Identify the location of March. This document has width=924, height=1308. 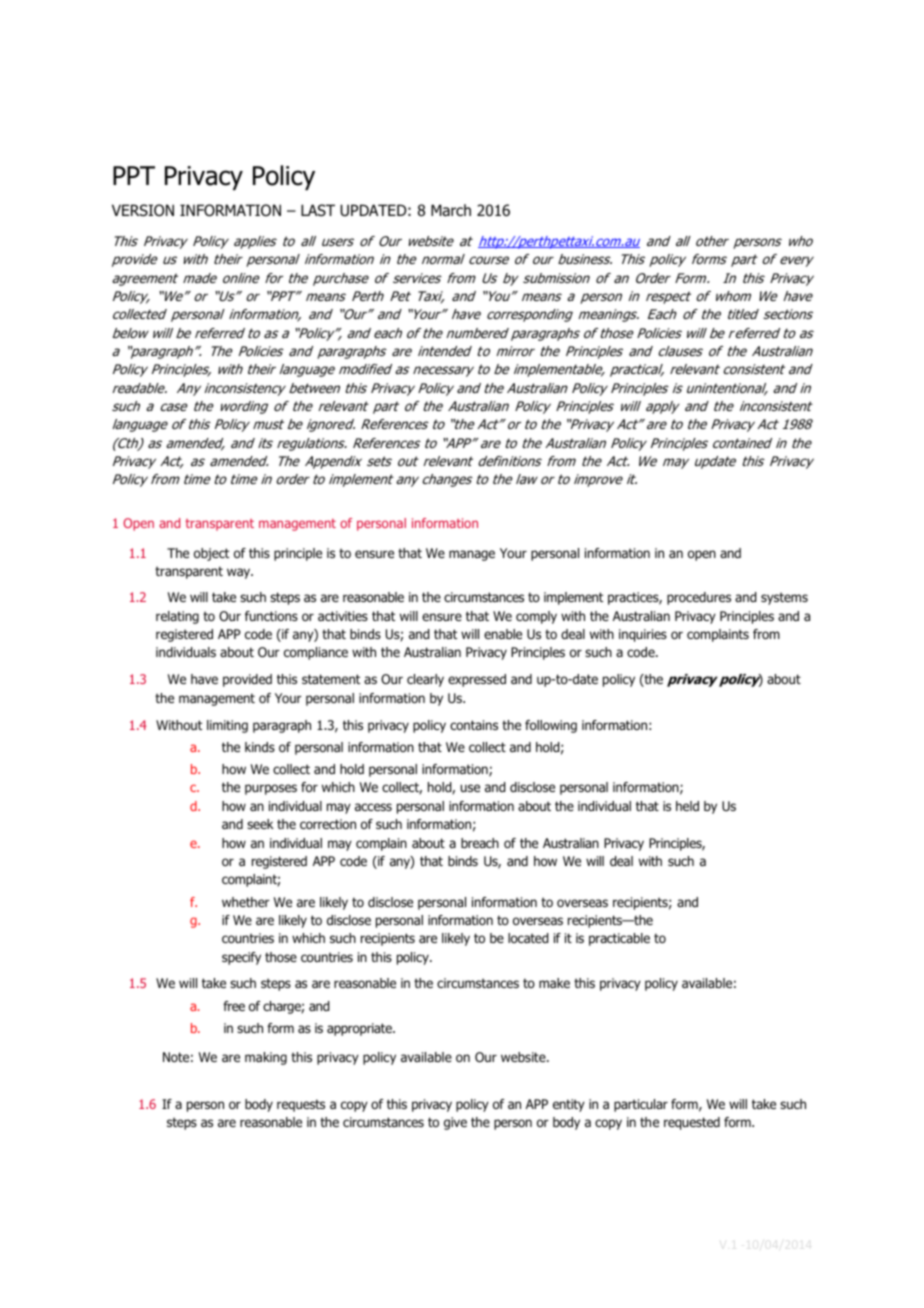
(451, 210).
